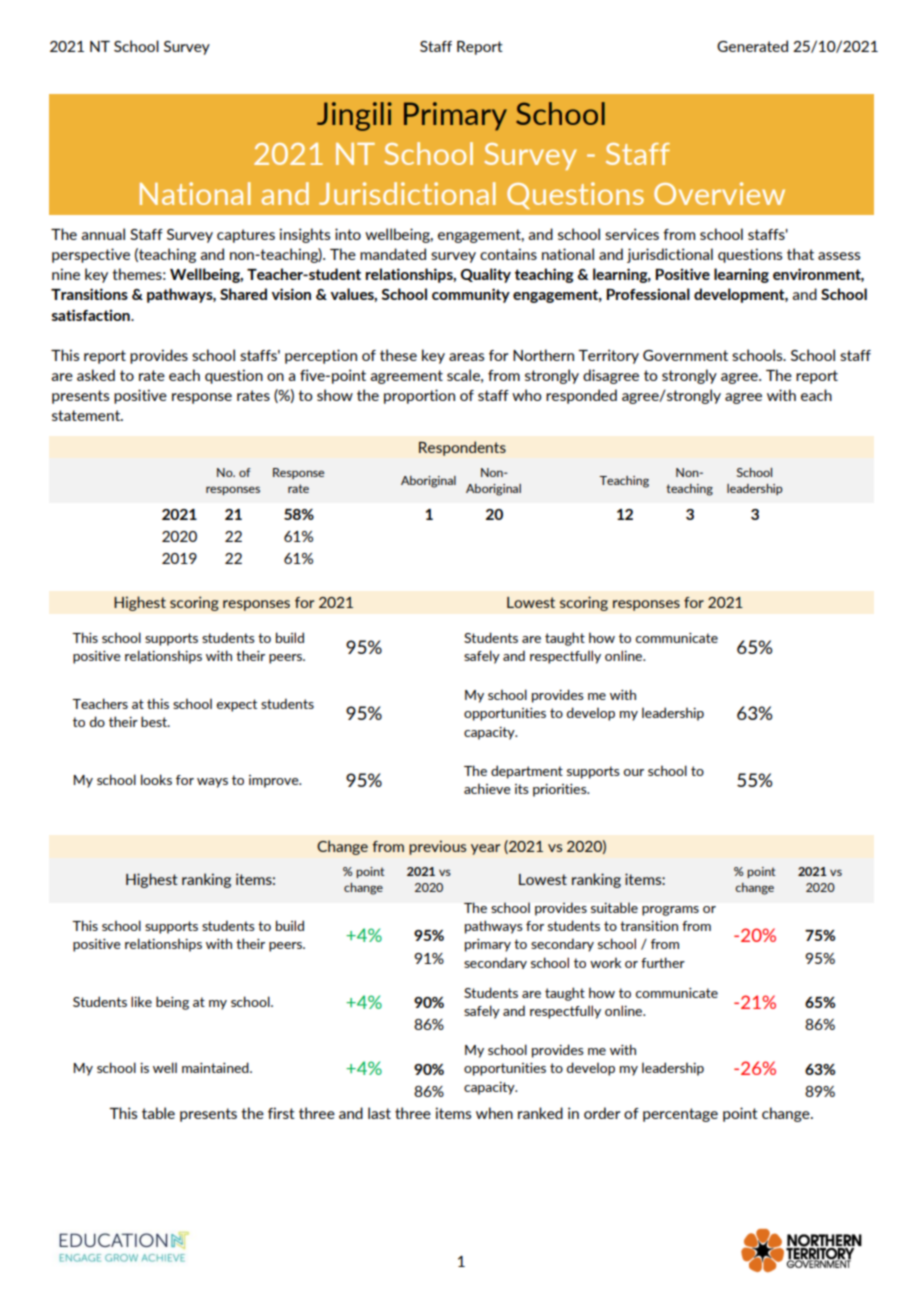 The image size is (924, 1308). What do you see at coordinates (216, 1067) in the image?
I see `maintained` at bounding box center [216, 1067].
